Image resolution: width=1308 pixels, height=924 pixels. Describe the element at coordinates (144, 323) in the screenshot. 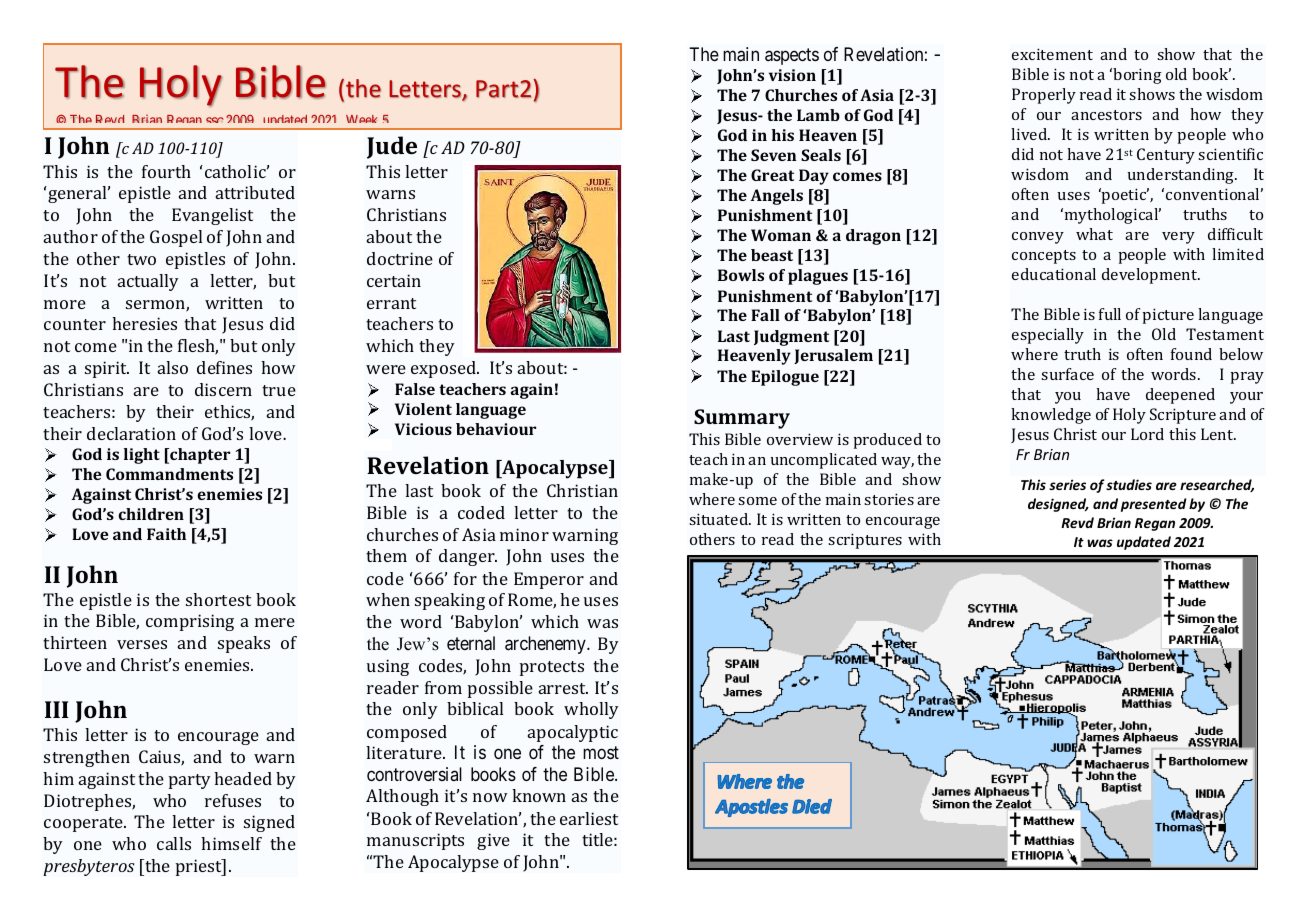

I see `heresies` at that location.
